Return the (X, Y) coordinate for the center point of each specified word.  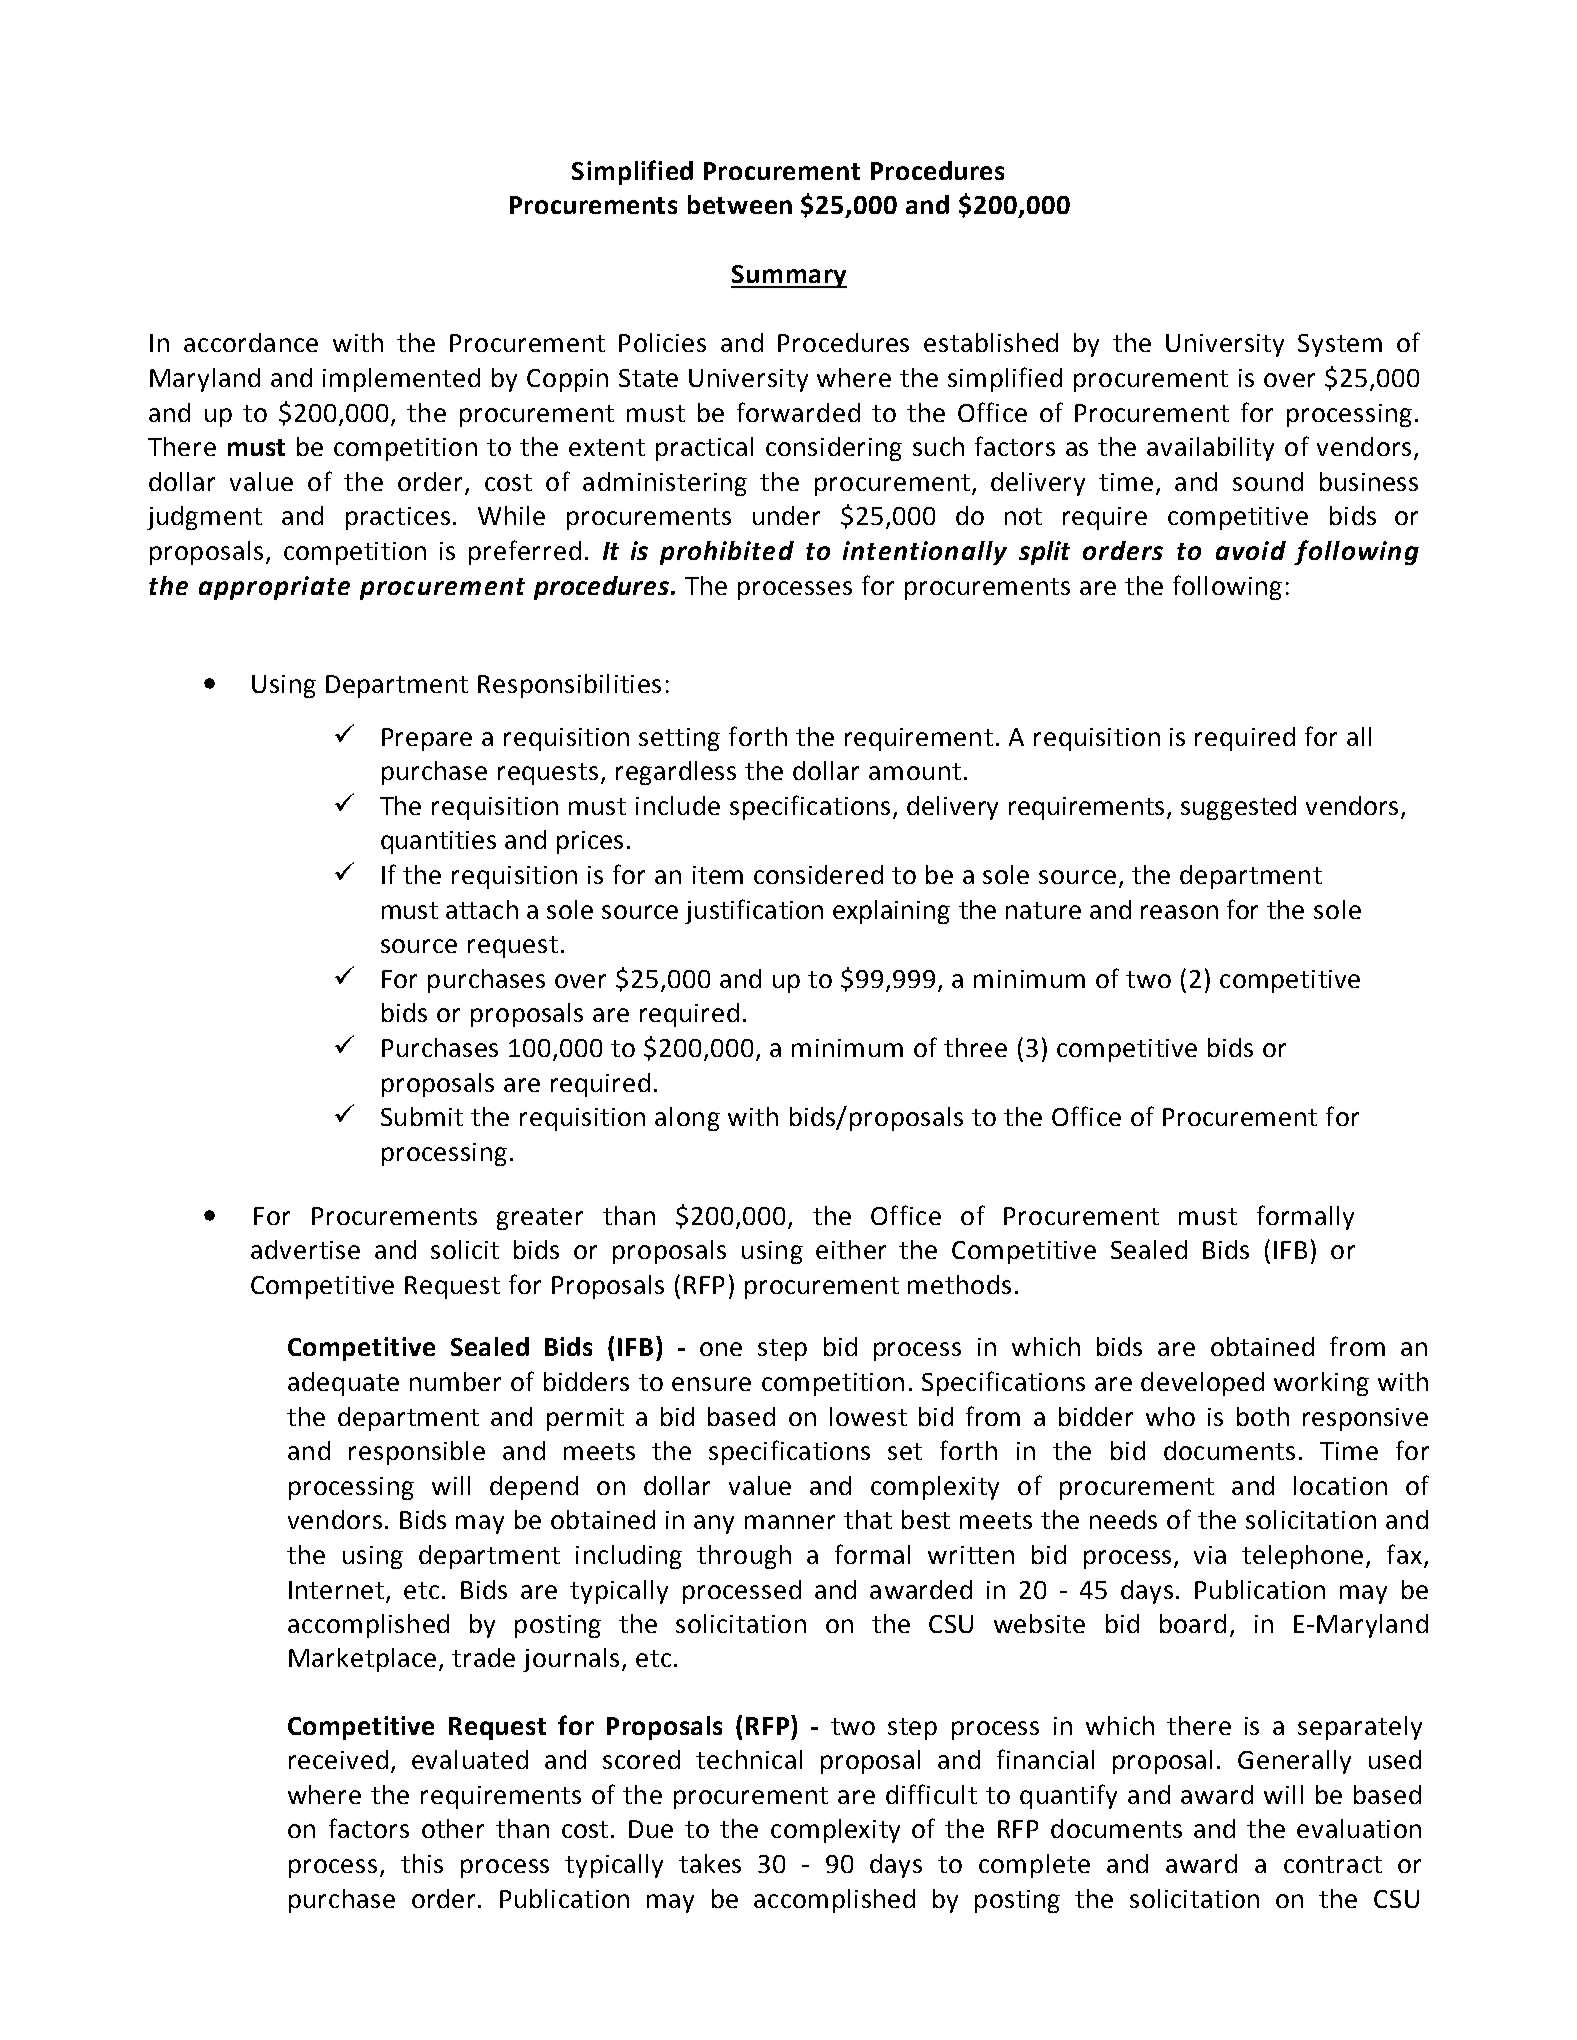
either (851, 1249)
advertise (305, 1249)
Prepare (427, 739)
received (338, 1759)
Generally (1294, 1762)
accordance (251, 342)
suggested (1238, 808)
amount (915, 771)
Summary (789, 276)
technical (749, 1759)
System (1340, 345)
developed (1202, 1384)
